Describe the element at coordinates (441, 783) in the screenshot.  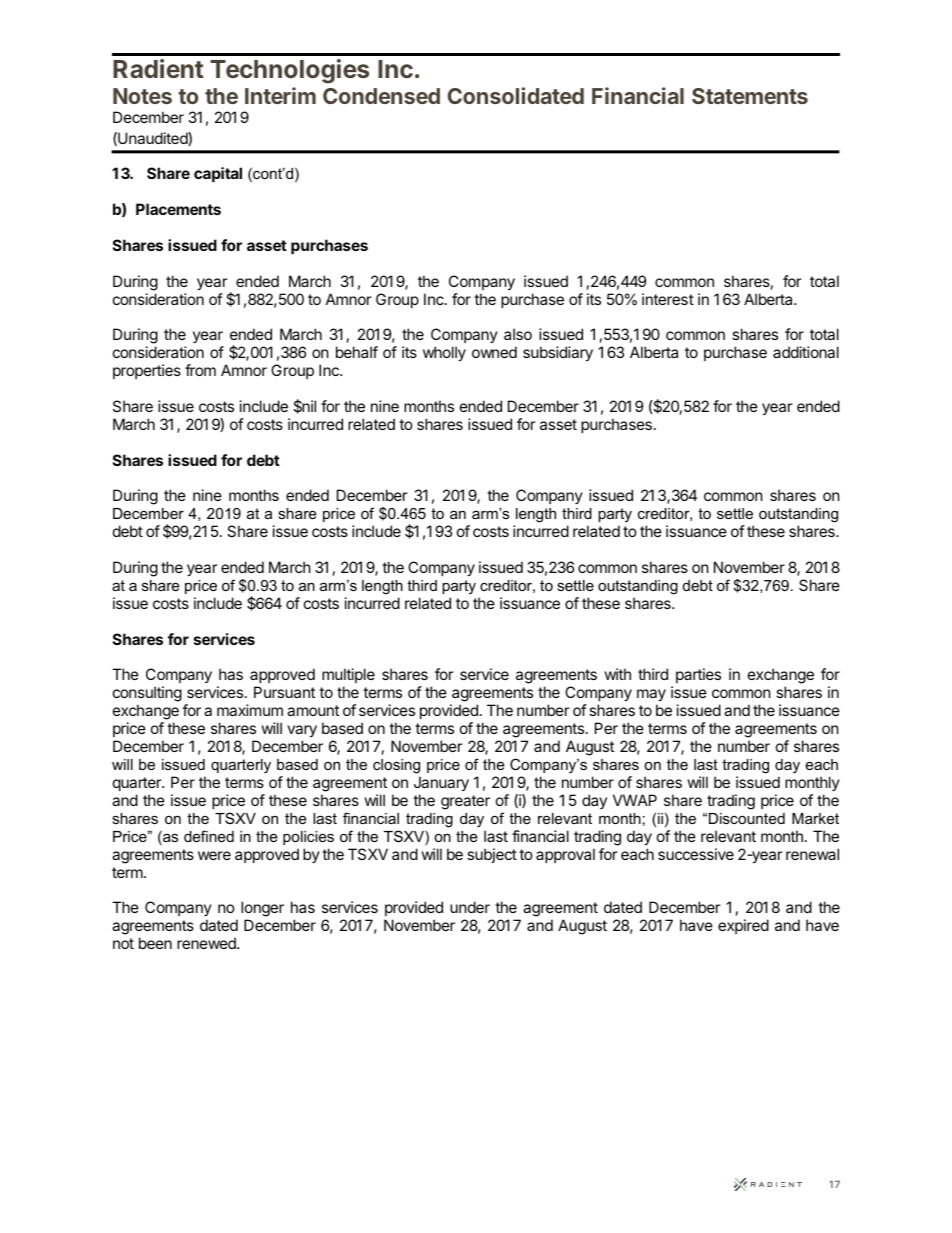
I see `January` at that location.
